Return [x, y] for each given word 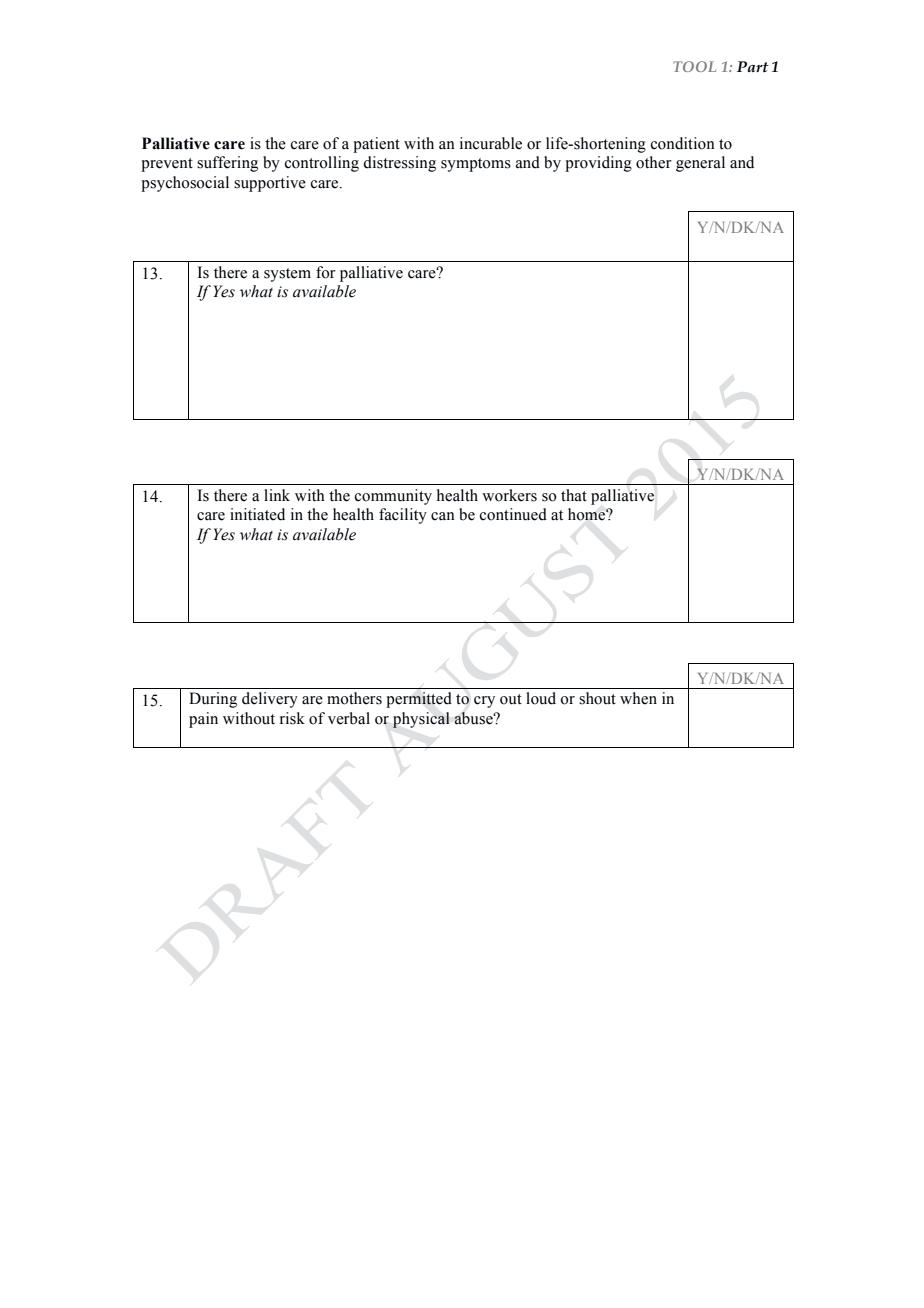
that [574, 495]
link [277, 495]
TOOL [694, 66]
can [443, 516]
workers [509, 495]
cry [484, 702]
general [700, 164]
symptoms [476, 165]
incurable [491, 143]
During [213, 700]
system [287, 275]
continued [513, 514]
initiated [257, 514]
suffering [227, 164]
